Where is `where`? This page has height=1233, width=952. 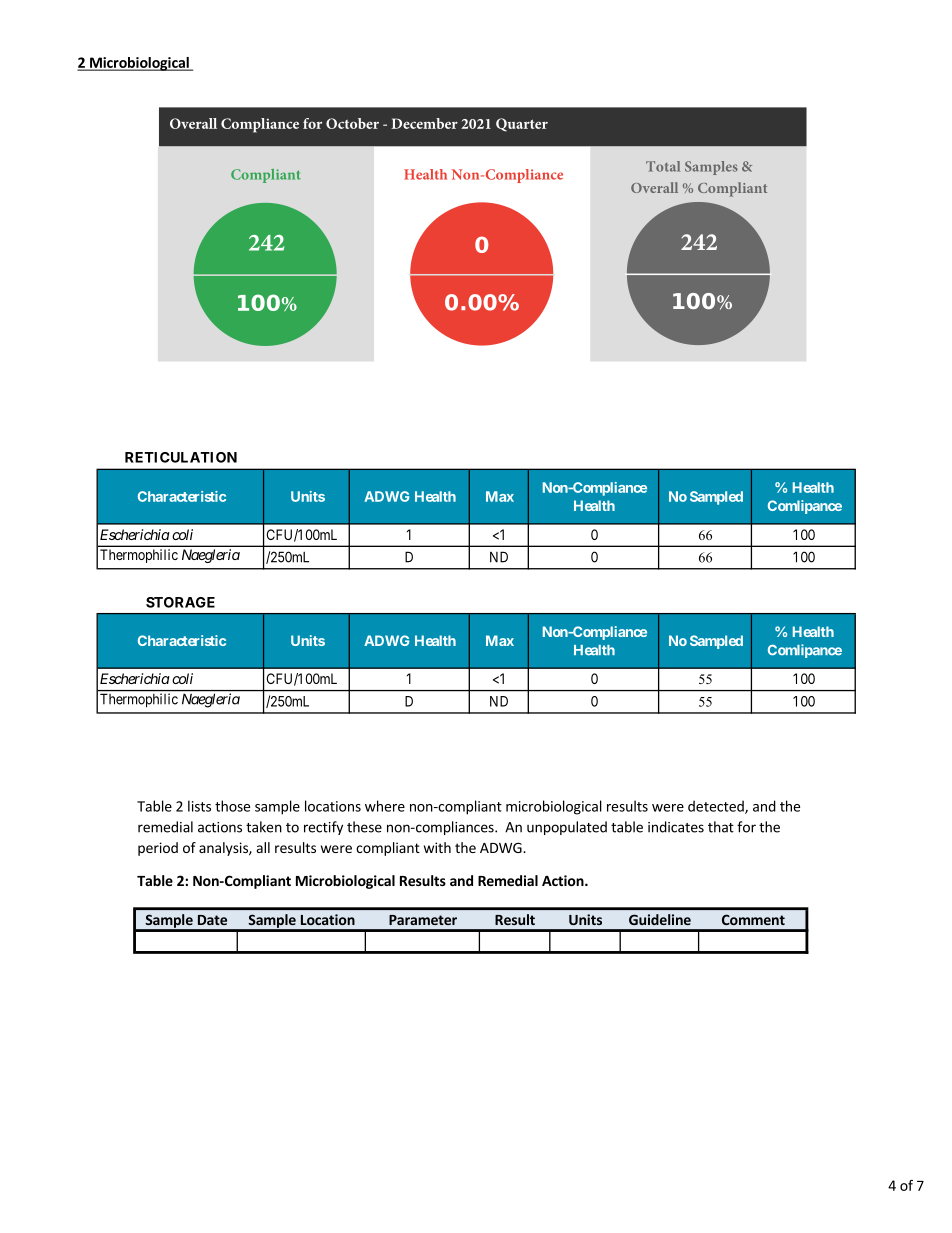 where is located at coordinates (385, 806).
